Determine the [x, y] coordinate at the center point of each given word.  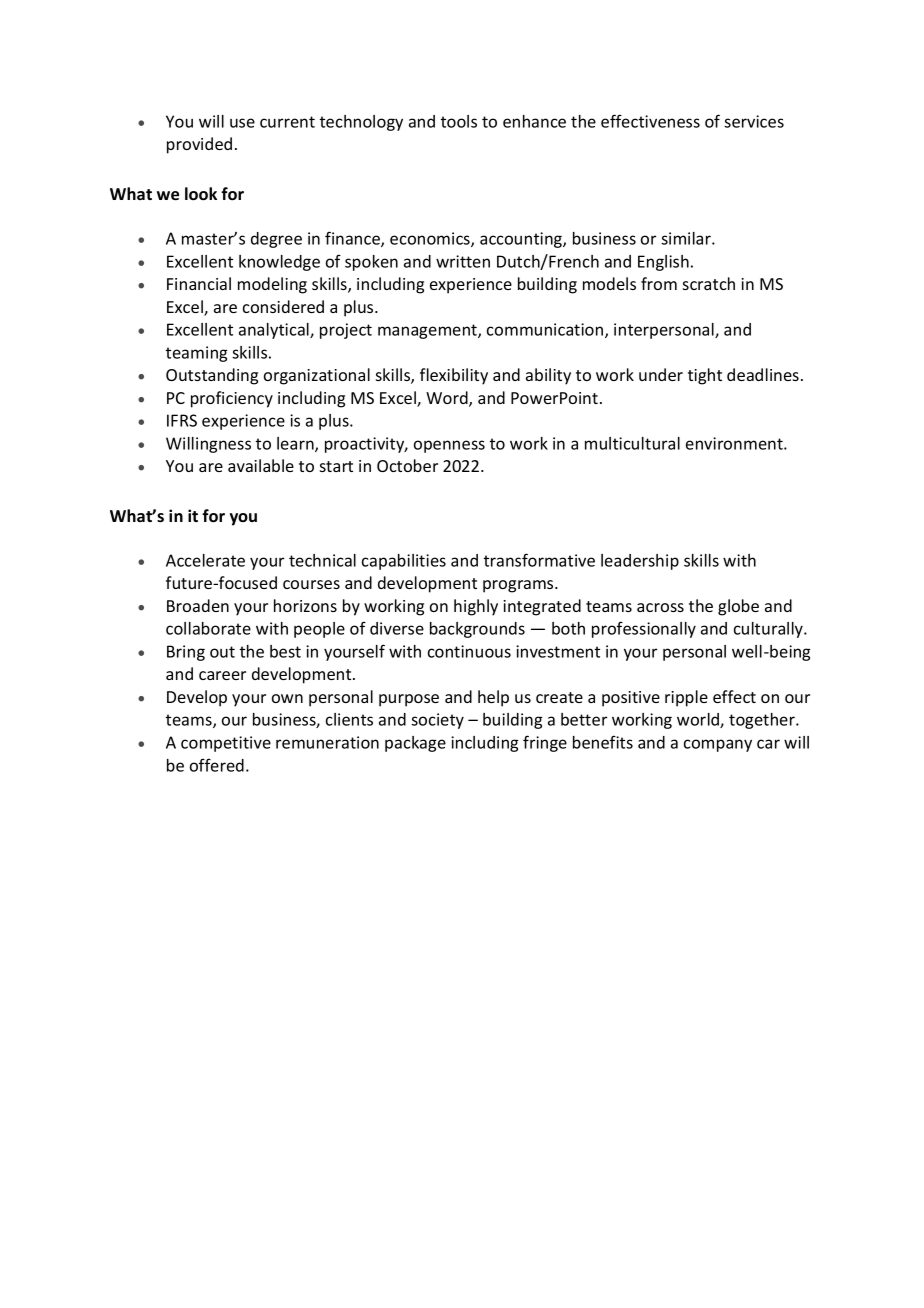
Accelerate [205, 560]
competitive [226, 744]
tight [705, 376]
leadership [640, 562]
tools [459, 121]
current [287, 122]
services [754, 121]
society [437, 721]
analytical [275, 331]
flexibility [454, 376]
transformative [539, 560]
